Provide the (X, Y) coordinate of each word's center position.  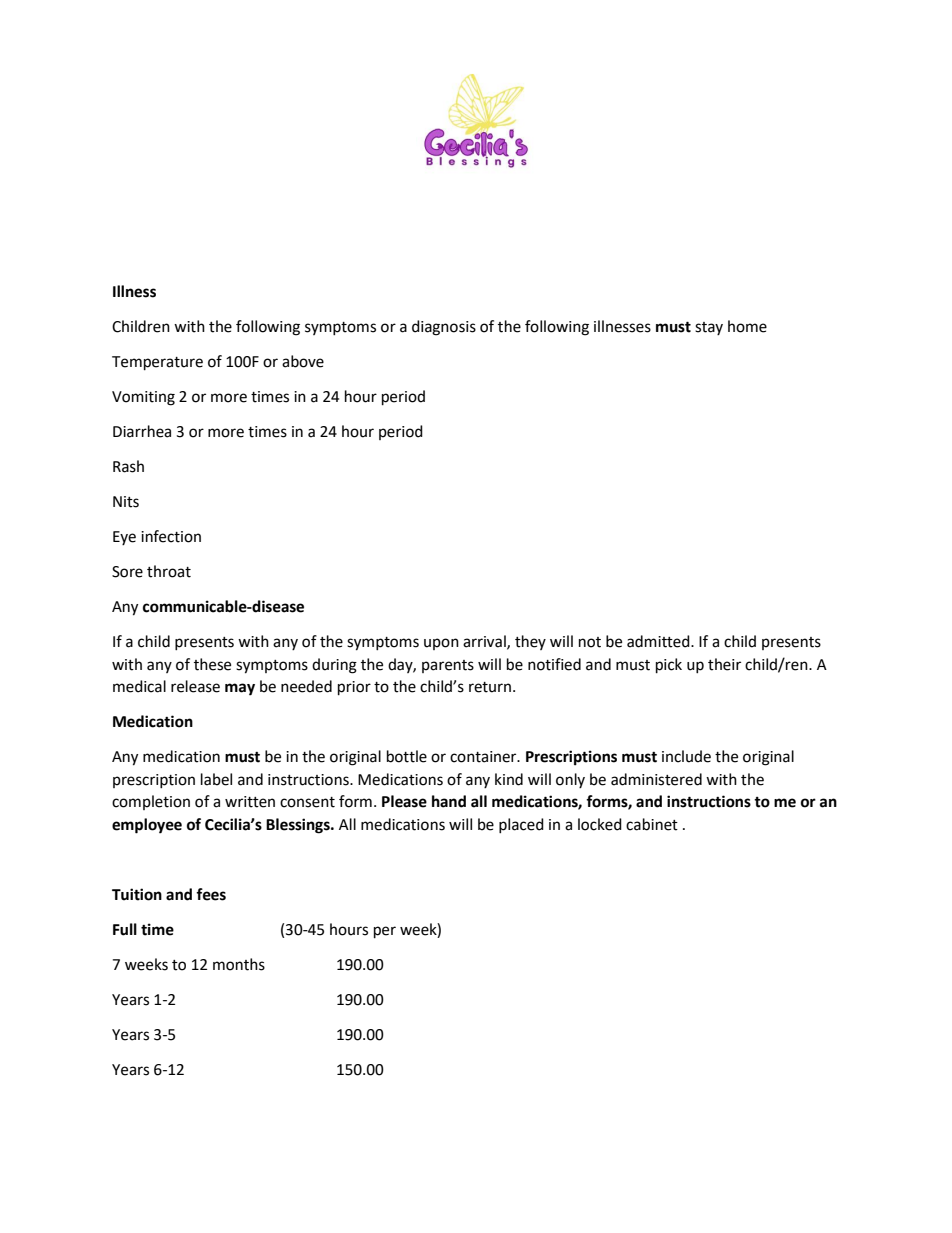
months (239, 964)
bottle (407, 756)
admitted (659, 641)
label (216, 779)
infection (171, 536)
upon (441, 644)
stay (709, 328)
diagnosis (444, 328)
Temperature (157, 363)
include (686, 756)
